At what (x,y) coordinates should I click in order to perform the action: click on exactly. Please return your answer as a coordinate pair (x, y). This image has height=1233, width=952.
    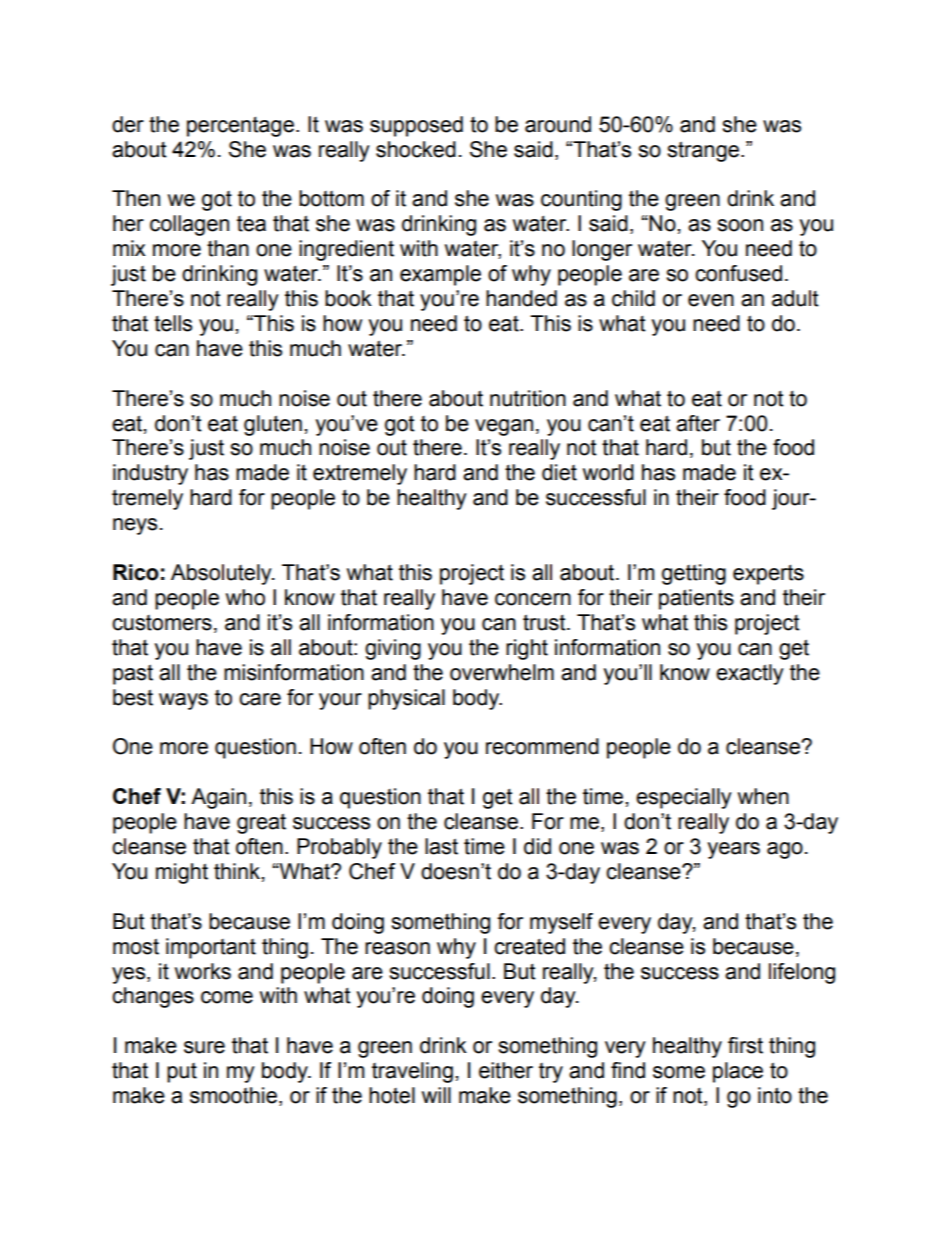
    Looking at the image, I should click on (750, 674).
